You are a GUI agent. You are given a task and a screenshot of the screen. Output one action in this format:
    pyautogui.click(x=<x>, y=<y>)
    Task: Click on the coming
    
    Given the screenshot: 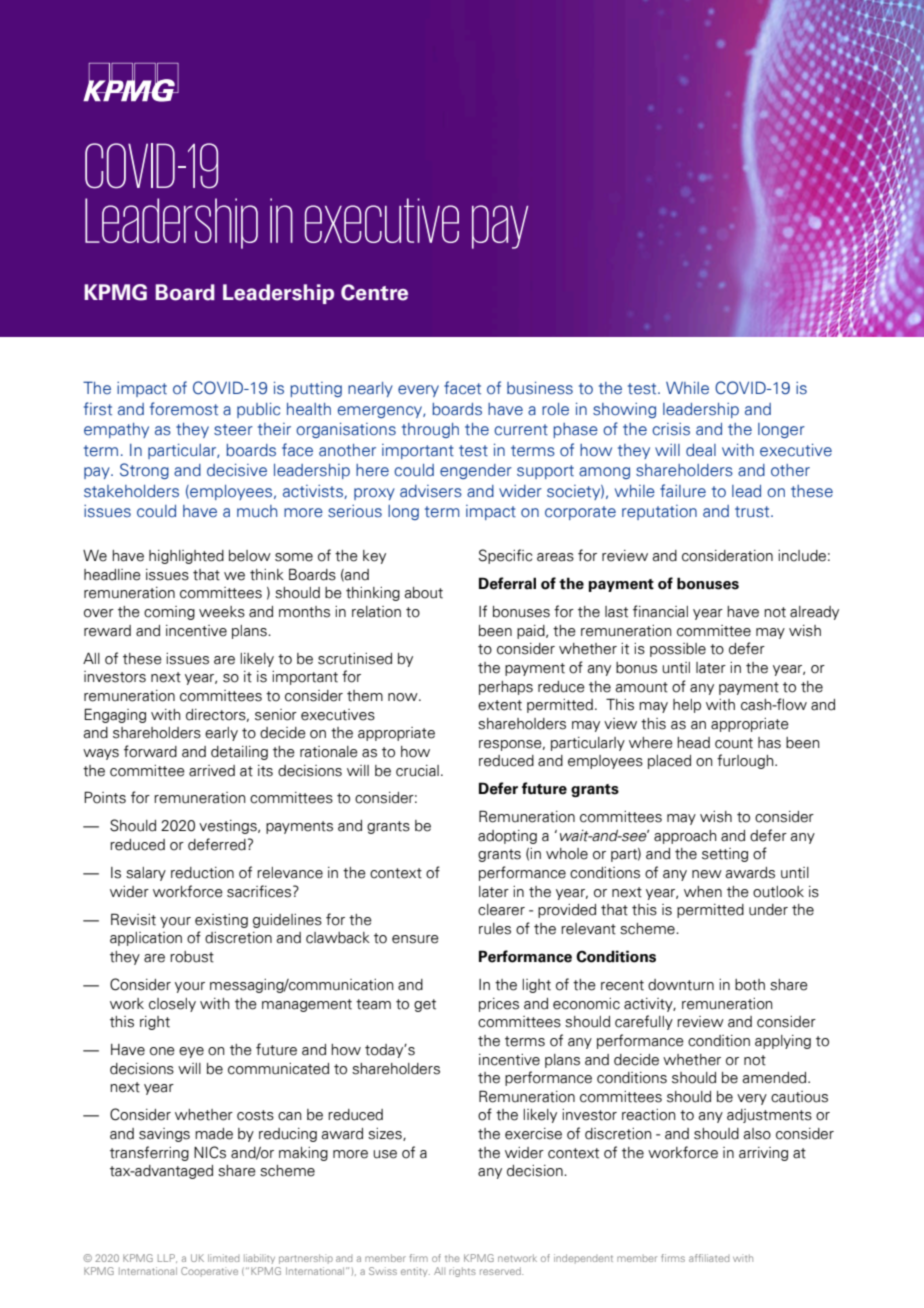 What is the action you would take?
    pyautogui.click(x=169, y=613)
